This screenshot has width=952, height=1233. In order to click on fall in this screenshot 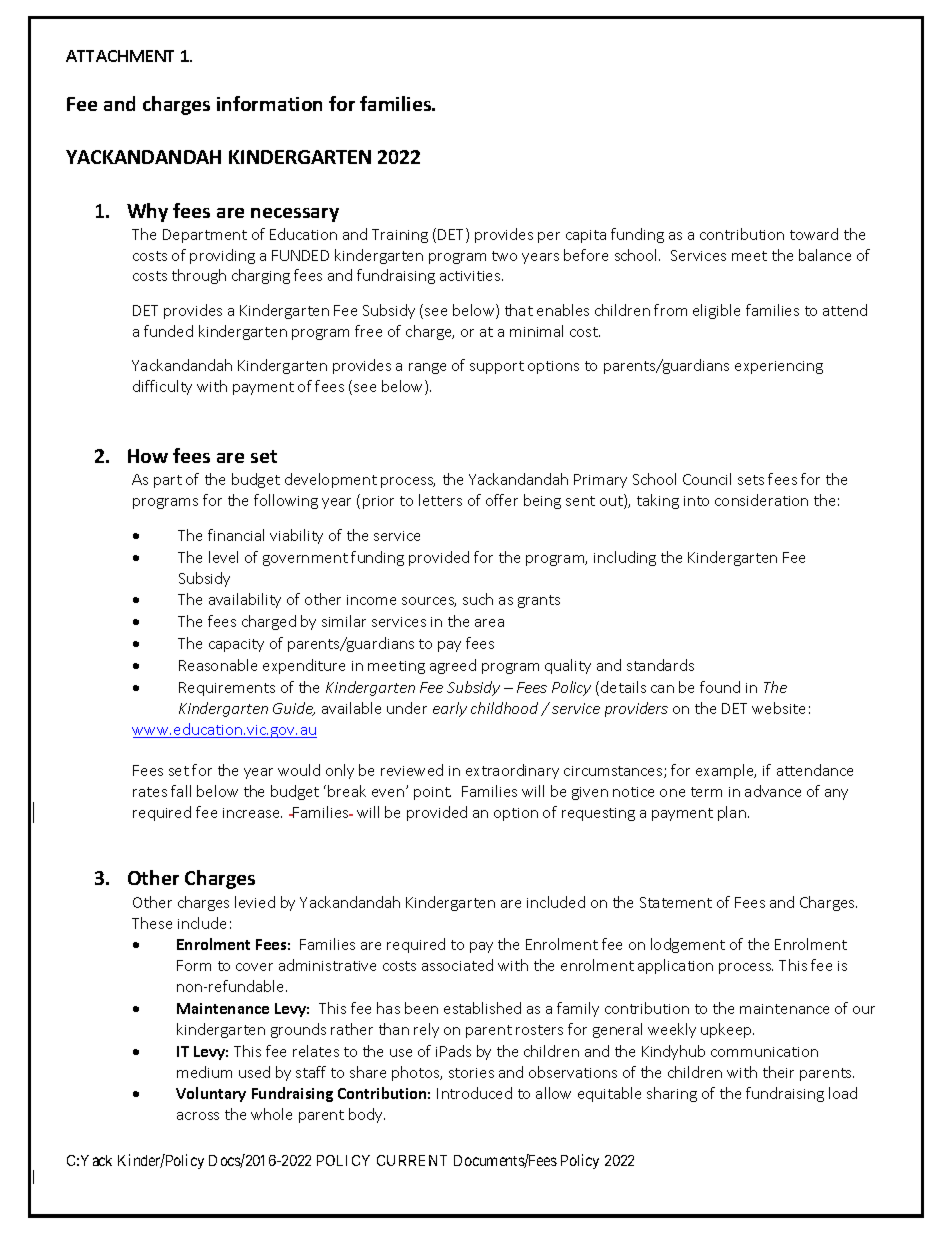, I will do `click(181, 791)`.
